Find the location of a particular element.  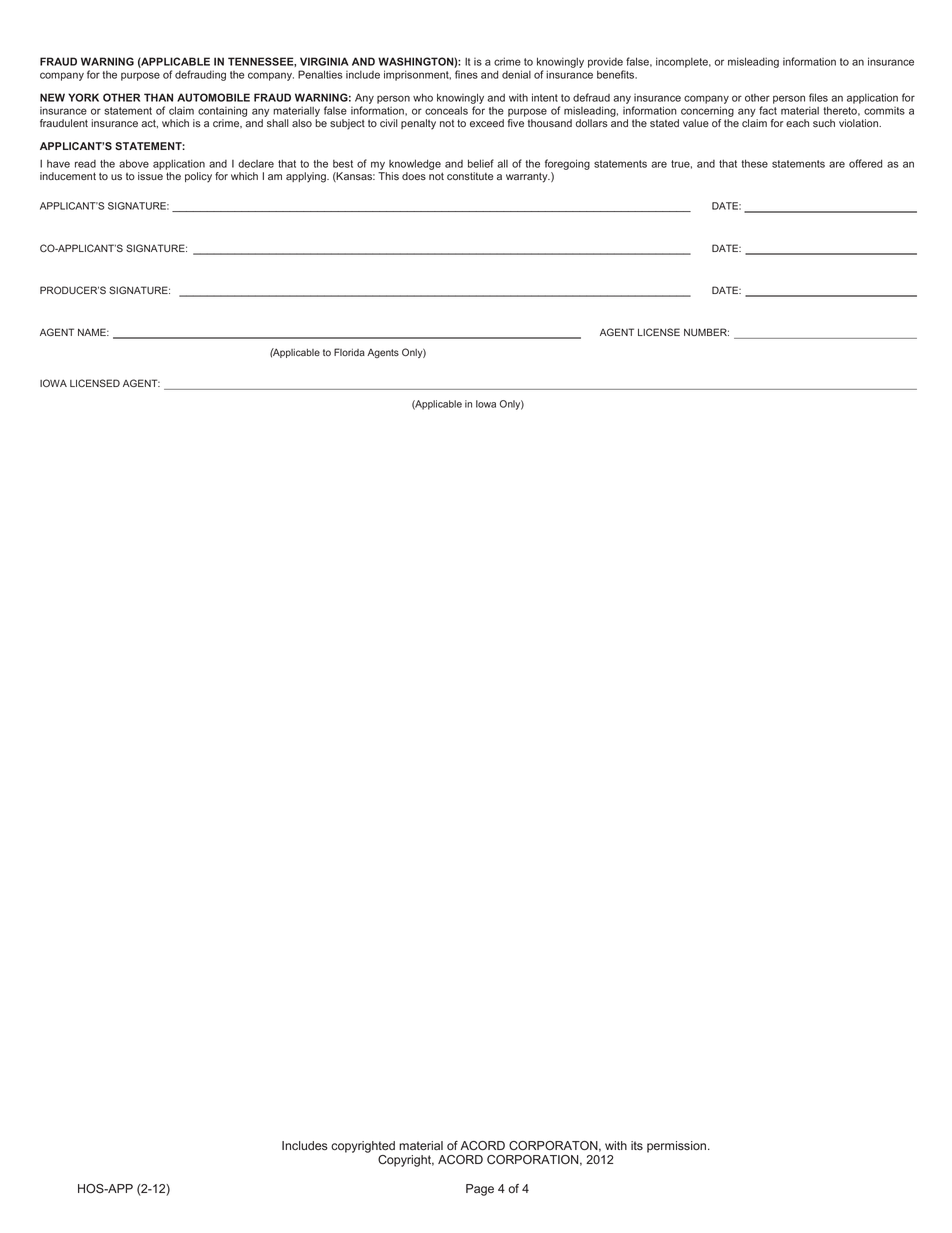

Page is located at coordinates (480, 1190).
